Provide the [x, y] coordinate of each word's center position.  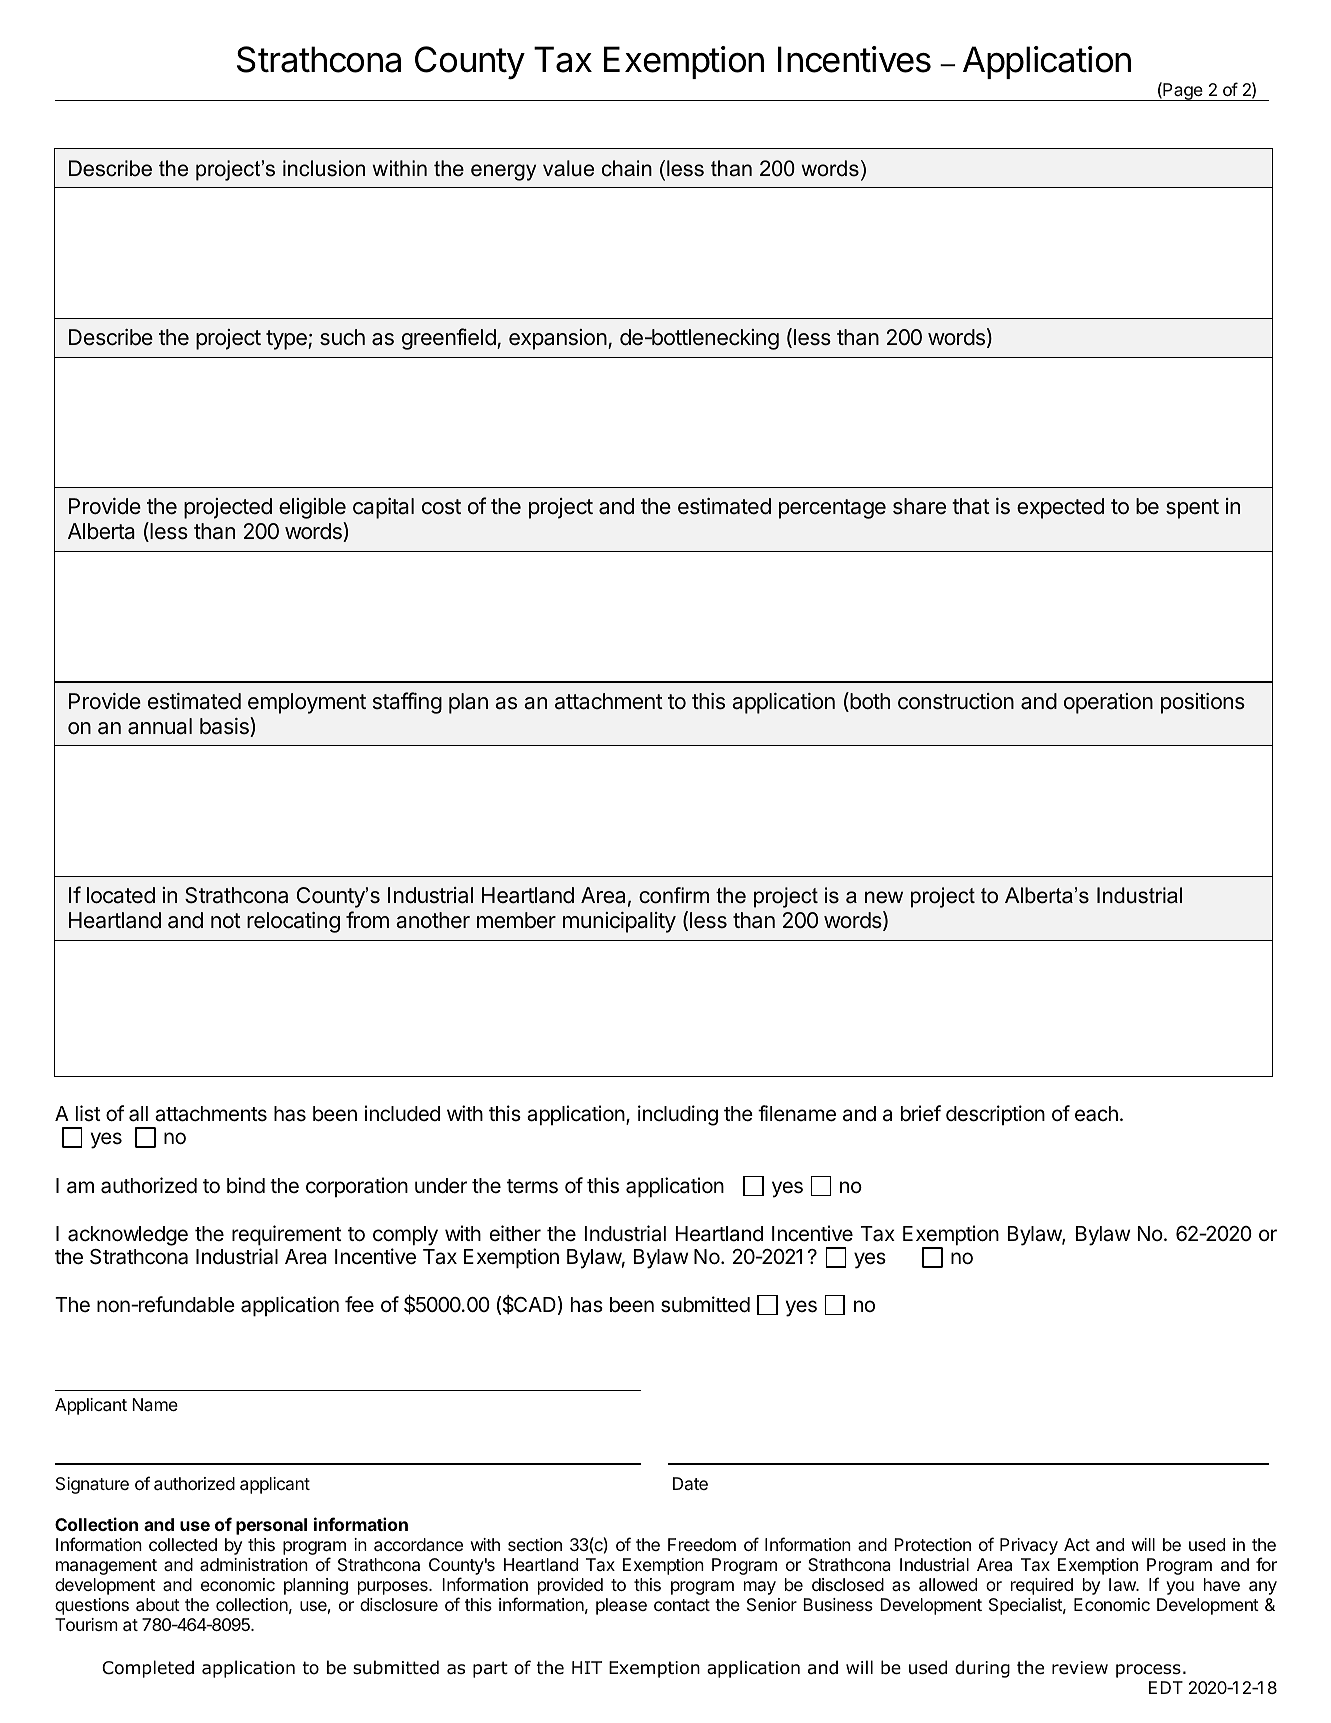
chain [627, 168]
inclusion [324, 168]
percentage [832, 509]
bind [246, 1185]
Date [690, 1483]
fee [359, 1304]
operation [1108, 703]
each [1096, 1114]
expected [1060, 508]
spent [1192, 509]
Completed [148, 1669]
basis [225, 727]
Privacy [1029, 1546]
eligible [312, 508]
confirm [674, 895]
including [678, 1115]
